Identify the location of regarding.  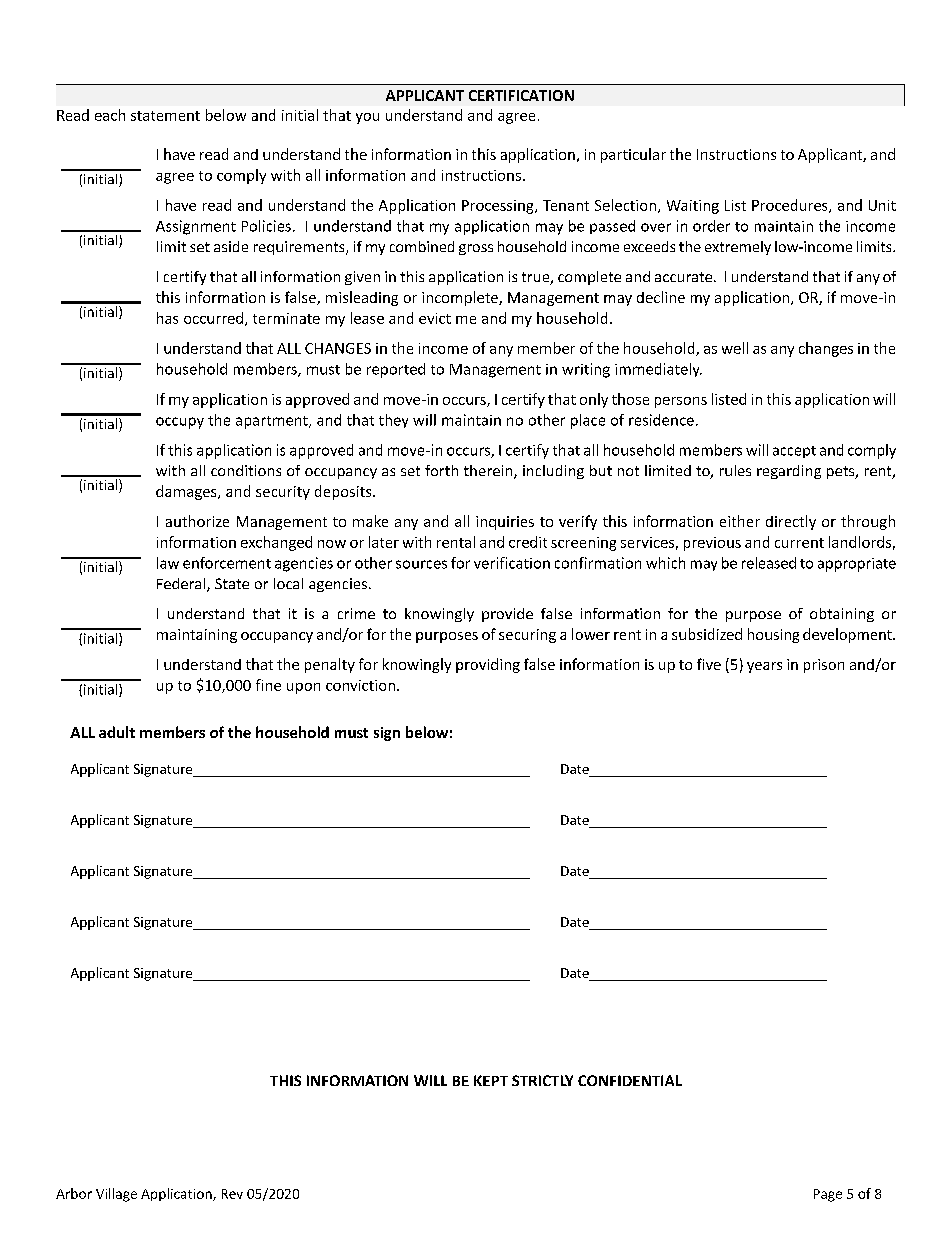
(789, 472).
